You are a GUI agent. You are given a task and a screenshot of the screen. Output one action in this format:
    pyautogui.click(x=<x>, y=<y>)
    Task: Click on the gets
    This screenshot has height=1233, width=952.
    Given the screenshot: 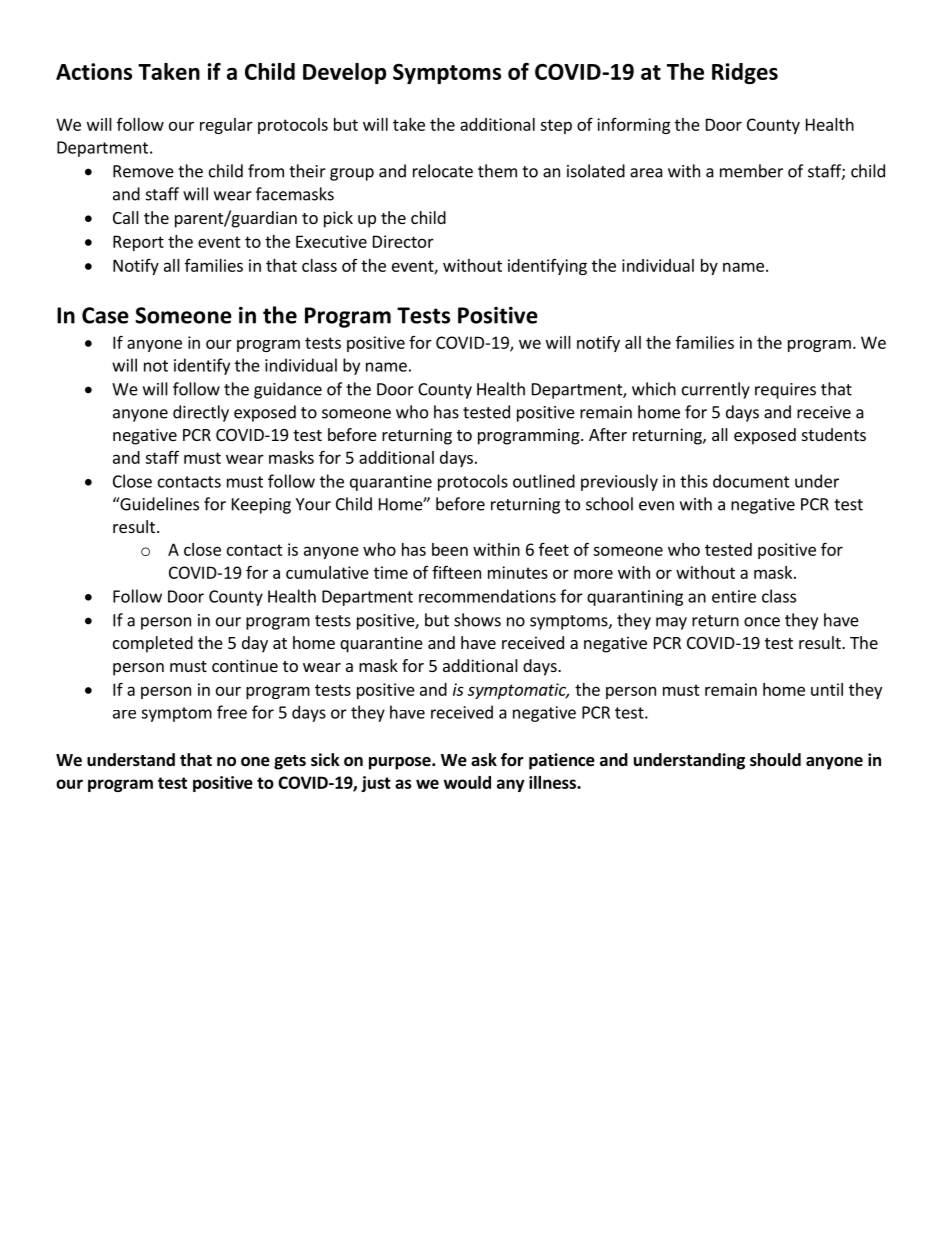 What is the action you would take?
    pyautogui.click(x=290, y=762)
